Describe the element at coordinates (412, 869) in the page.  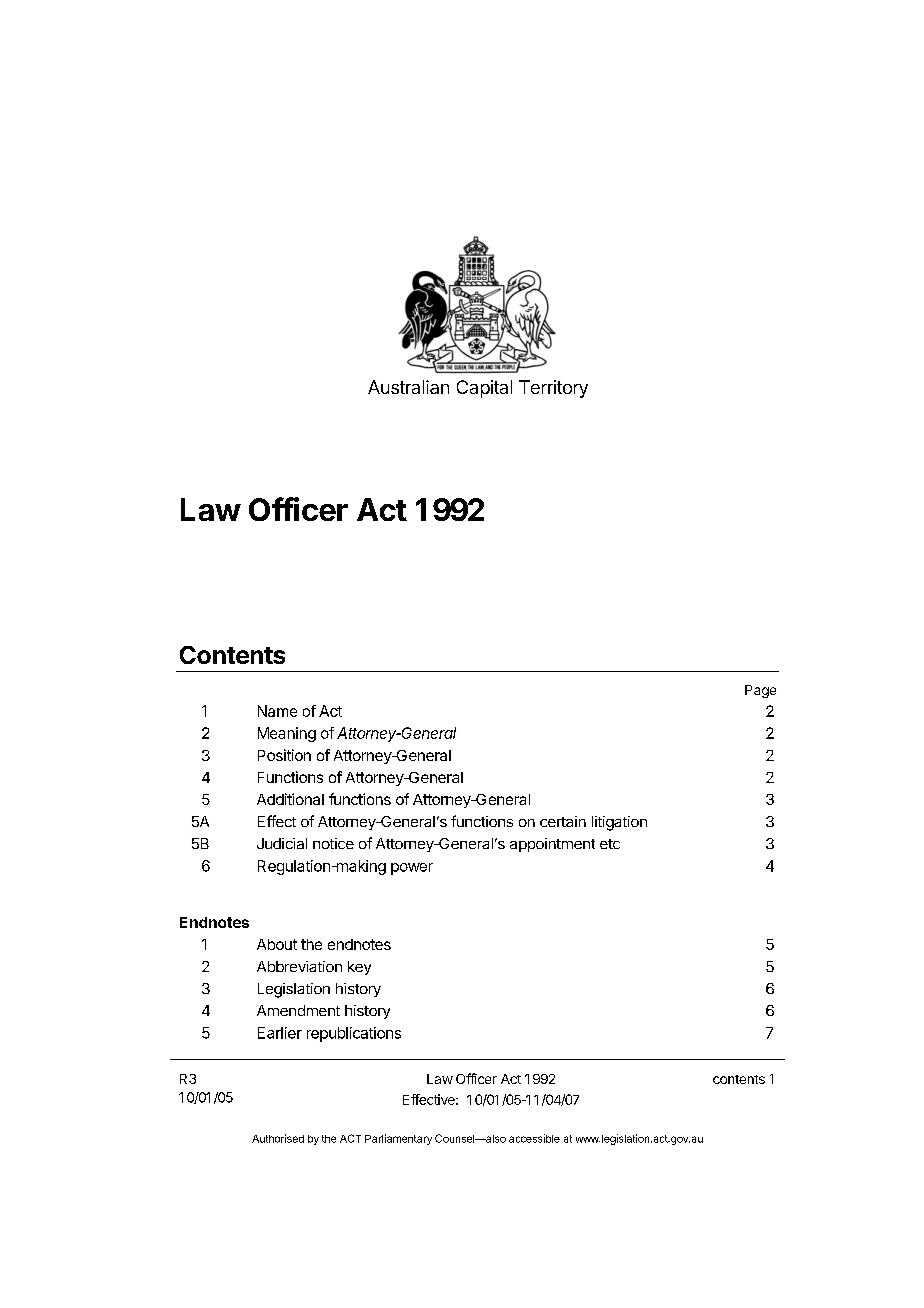
I see `power` at that location.
